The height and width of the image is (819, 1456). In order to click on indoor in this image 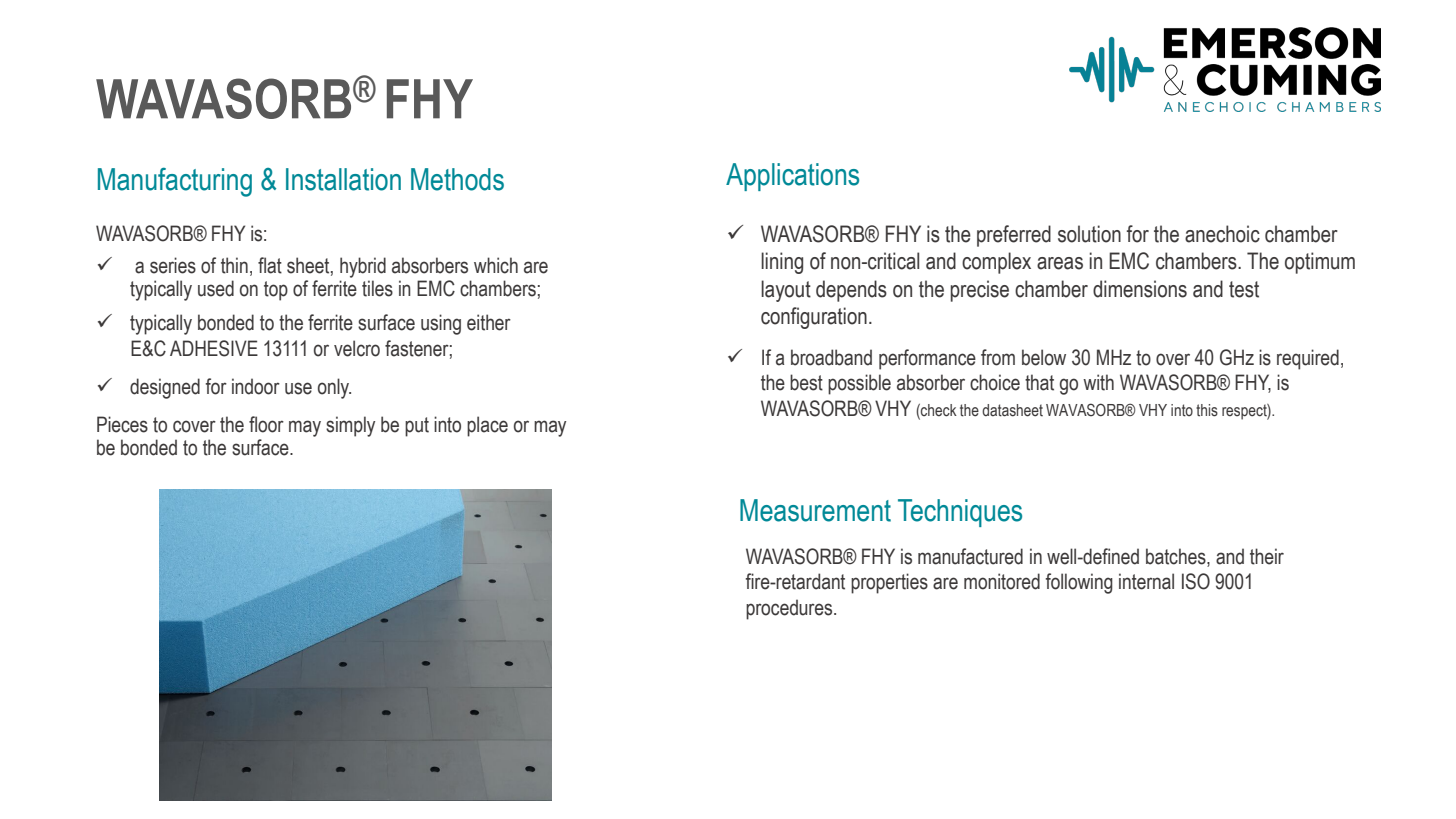, I will do `click(256, 386)`.
